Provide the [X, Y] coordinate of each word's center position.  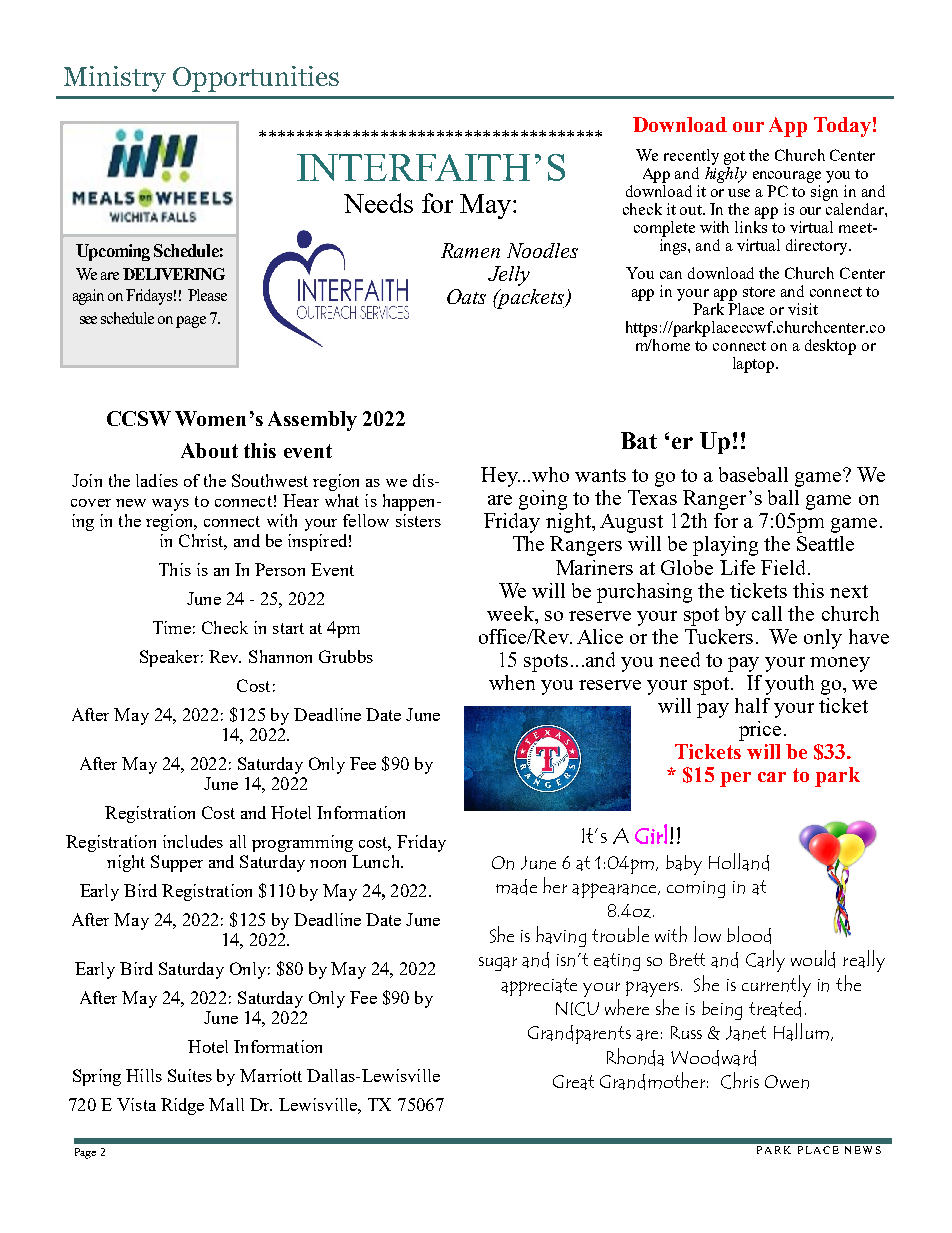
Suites [190, 1075]
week [511, 613]
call [767, 613]
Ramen [470, 250]
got [734, 158]
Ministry [115, 79]
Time [172, 627]
